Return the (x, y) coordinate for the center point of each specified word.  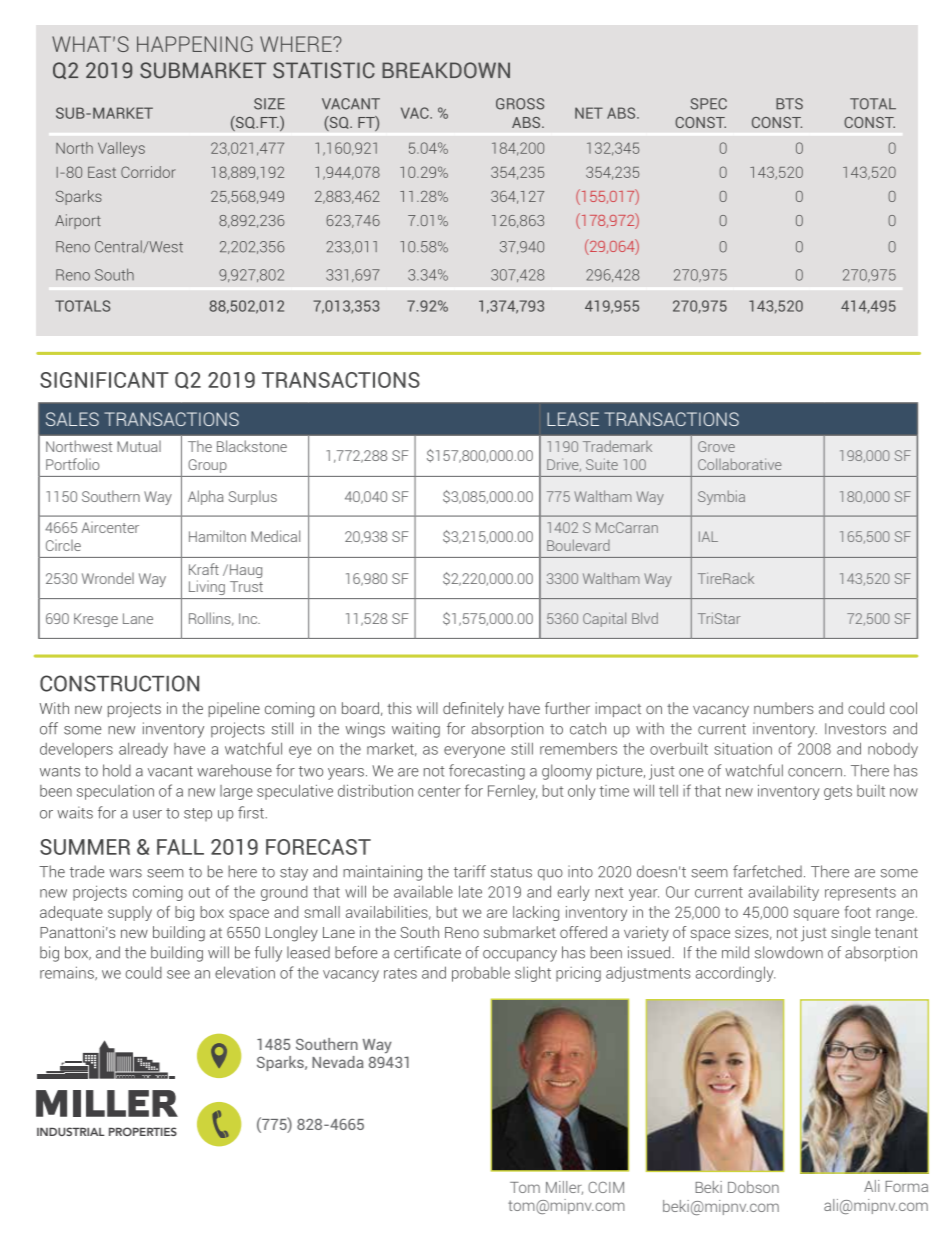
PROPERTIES (143, 1131)
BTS (789, 104)
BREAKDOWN (446, 70)
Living (207, 587)
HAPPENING (195, 44)
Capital (604, 619)
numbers (783, 708)
